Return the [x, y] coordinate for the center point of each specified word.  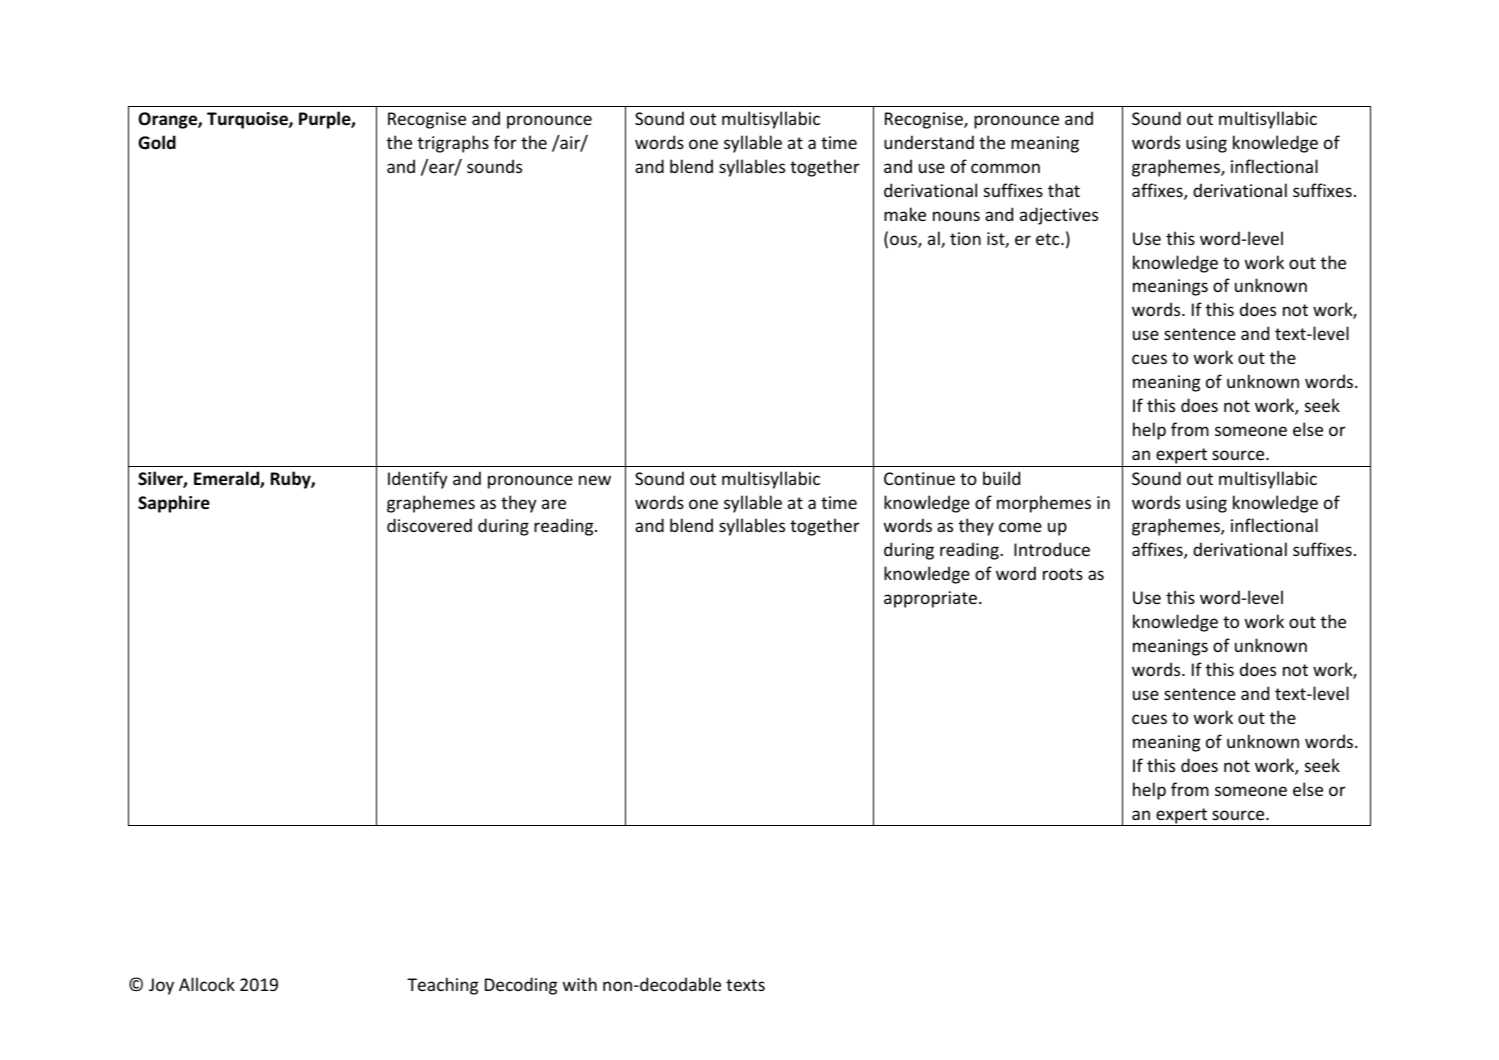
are [554, 504]
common [1005, 168]
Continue [919, 478]
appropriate [930, 599]
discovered [429, 525]
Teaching [442, 986]
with [580, 984]
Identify [418, 480]
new [595, 480]
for [505, 142]
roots [1063, 574]
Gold [157, 142]
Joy [161, 986]
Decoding [521, 986]
